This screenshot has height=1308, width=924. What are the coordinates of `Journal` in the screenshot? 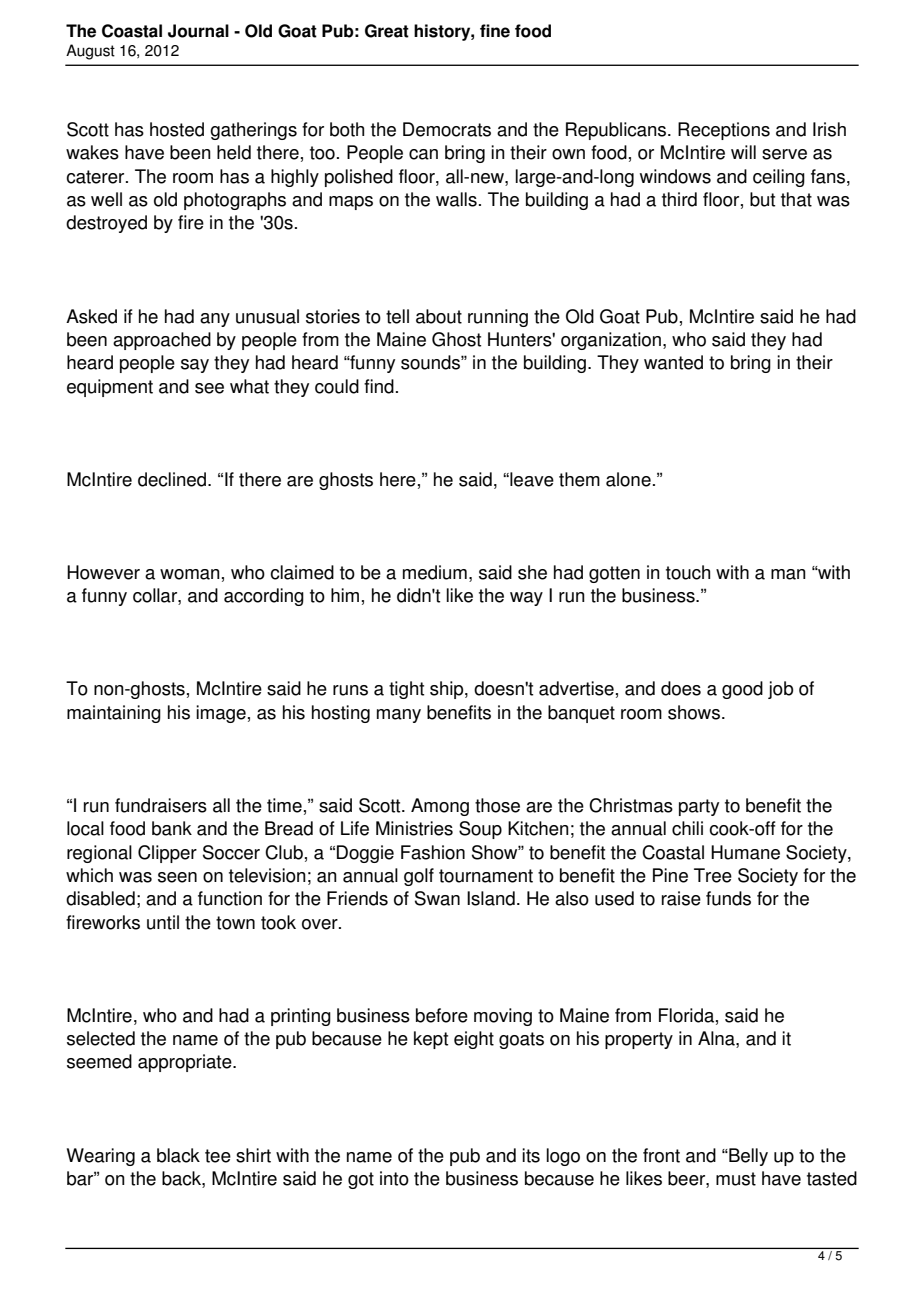 It's located at (198, 31).
